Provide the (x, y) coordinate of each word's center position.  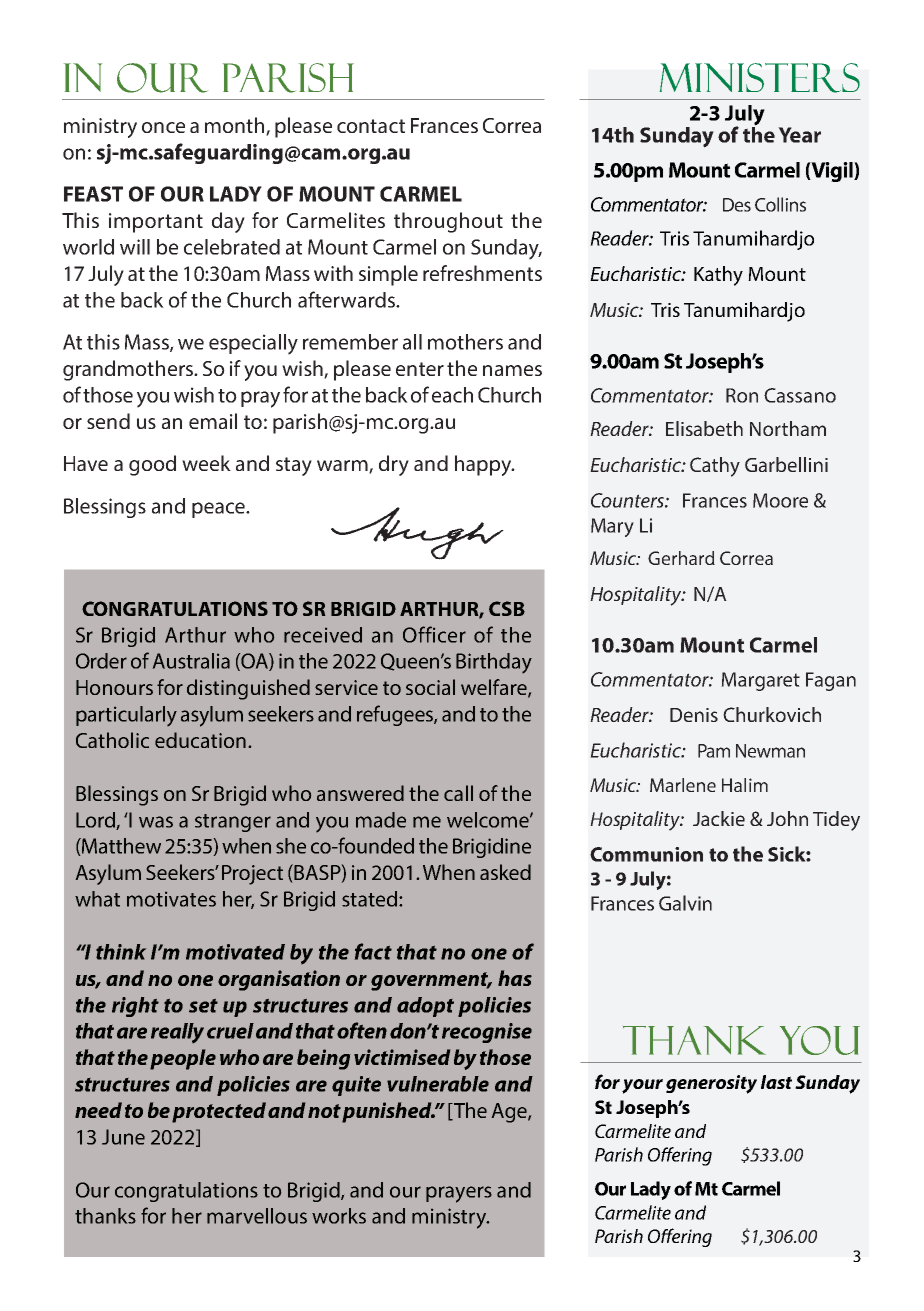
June (123, 1137)
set (203, 1006)
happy (484, 465)
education (200, 740)
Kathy (718, 276)
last (776, 1082)
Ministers (759, 78)
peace (220, 510)
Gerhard (681, 558)
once (163, 127)
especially (253, 344)
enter (420, 369)
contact (371, 126)
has (515, 978)
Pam (714, 751)
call (458, 793)
